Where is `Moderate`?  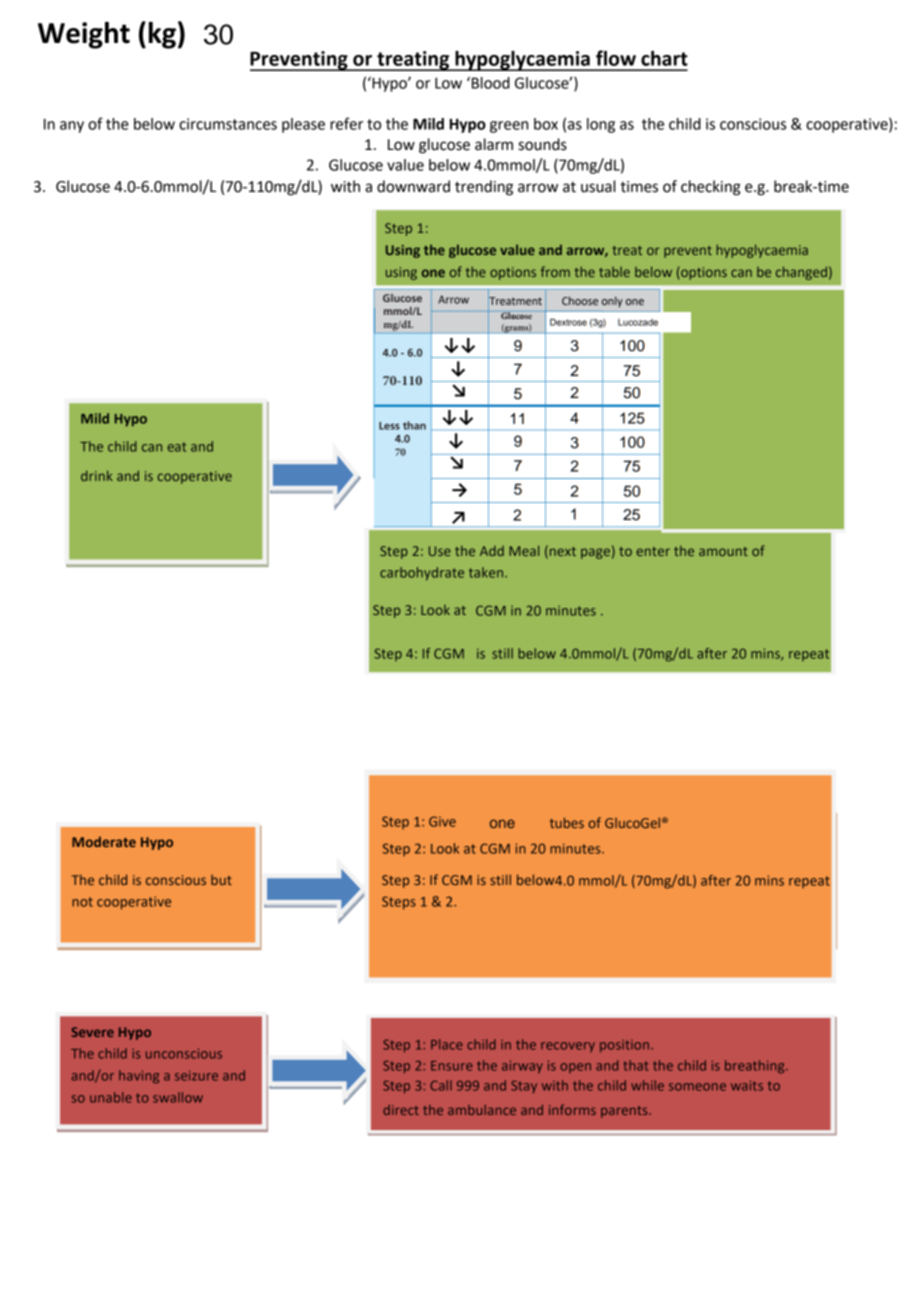 Moderate is located at coordinates (104, 841).
